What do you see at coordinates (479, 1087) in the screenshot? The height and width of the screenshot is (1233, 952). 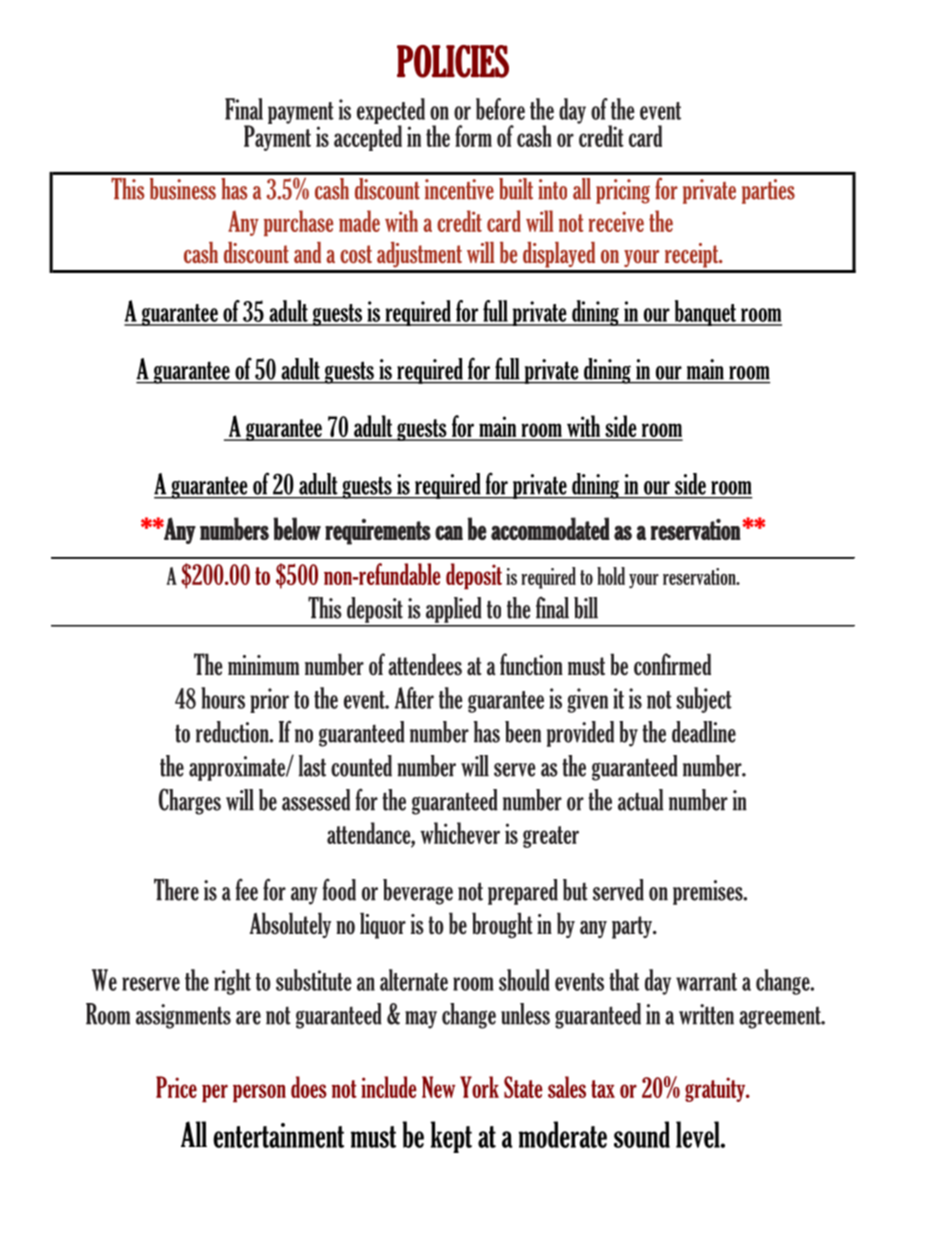 I see `York` at bounding box center [479, 1087].
